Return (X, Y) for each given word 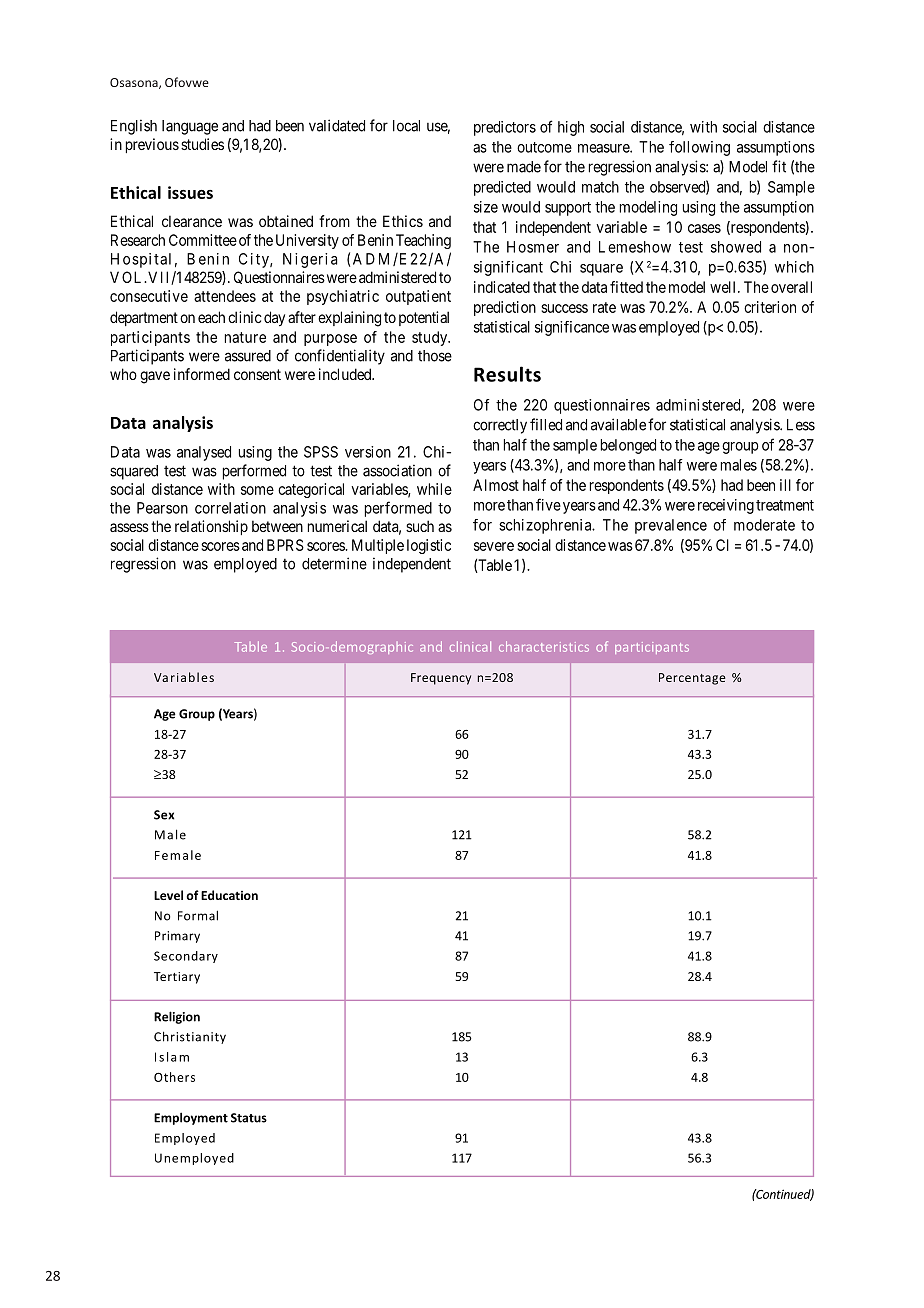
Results (507, 374)
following (699, 148)
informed (202, 374)
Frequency (441, 679)
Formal (198, 915)
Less (801, 425)
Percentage (692, 679)
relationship (211, 527)
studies (202, 144)
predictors (505, 128)
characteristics (544, 646)
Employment (191, 1118)
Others (174, 1077)
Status (249, 1118)
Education (229, 895)
